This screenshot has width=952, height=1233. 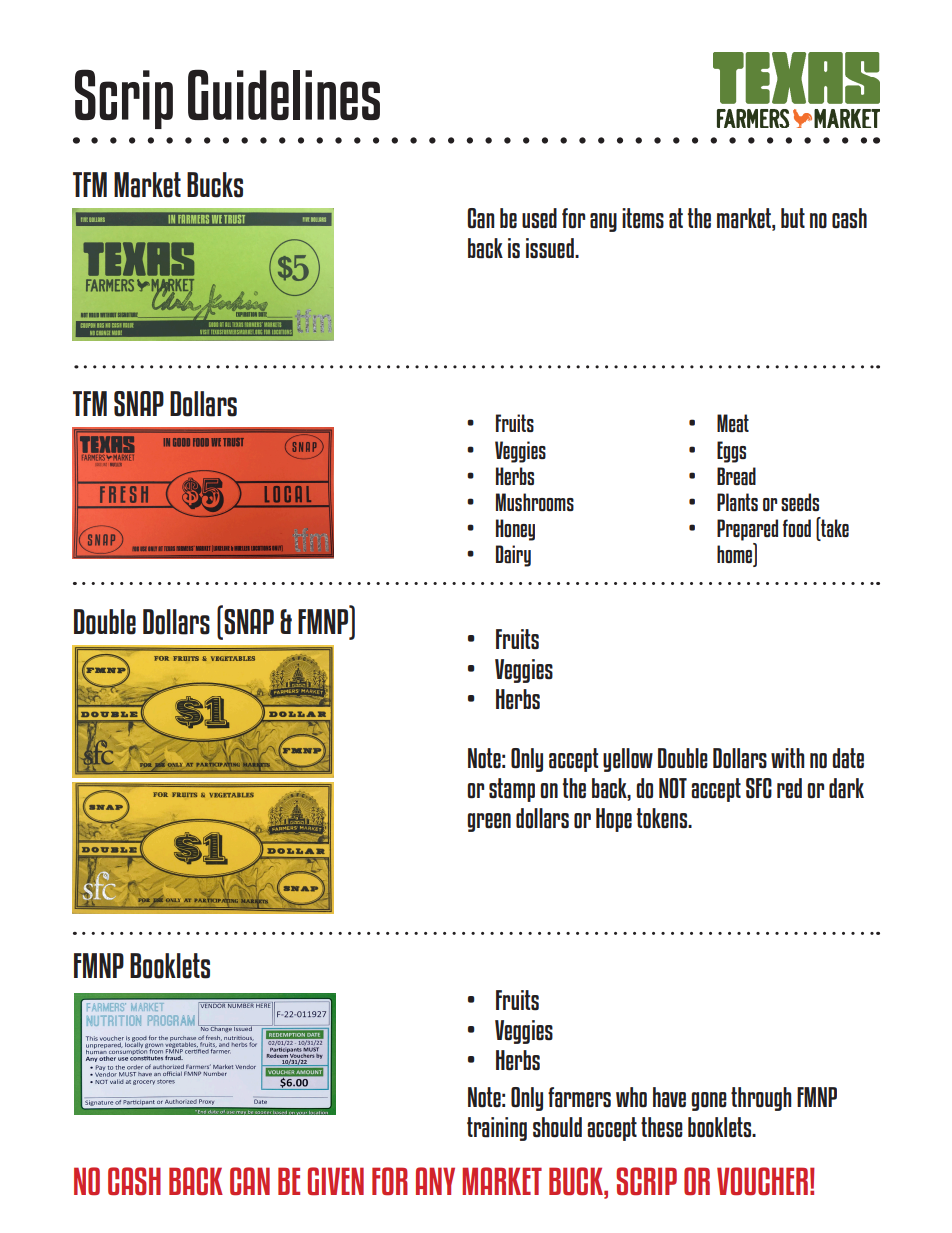 I want to click on yellow, so click(x=628, y=760).
